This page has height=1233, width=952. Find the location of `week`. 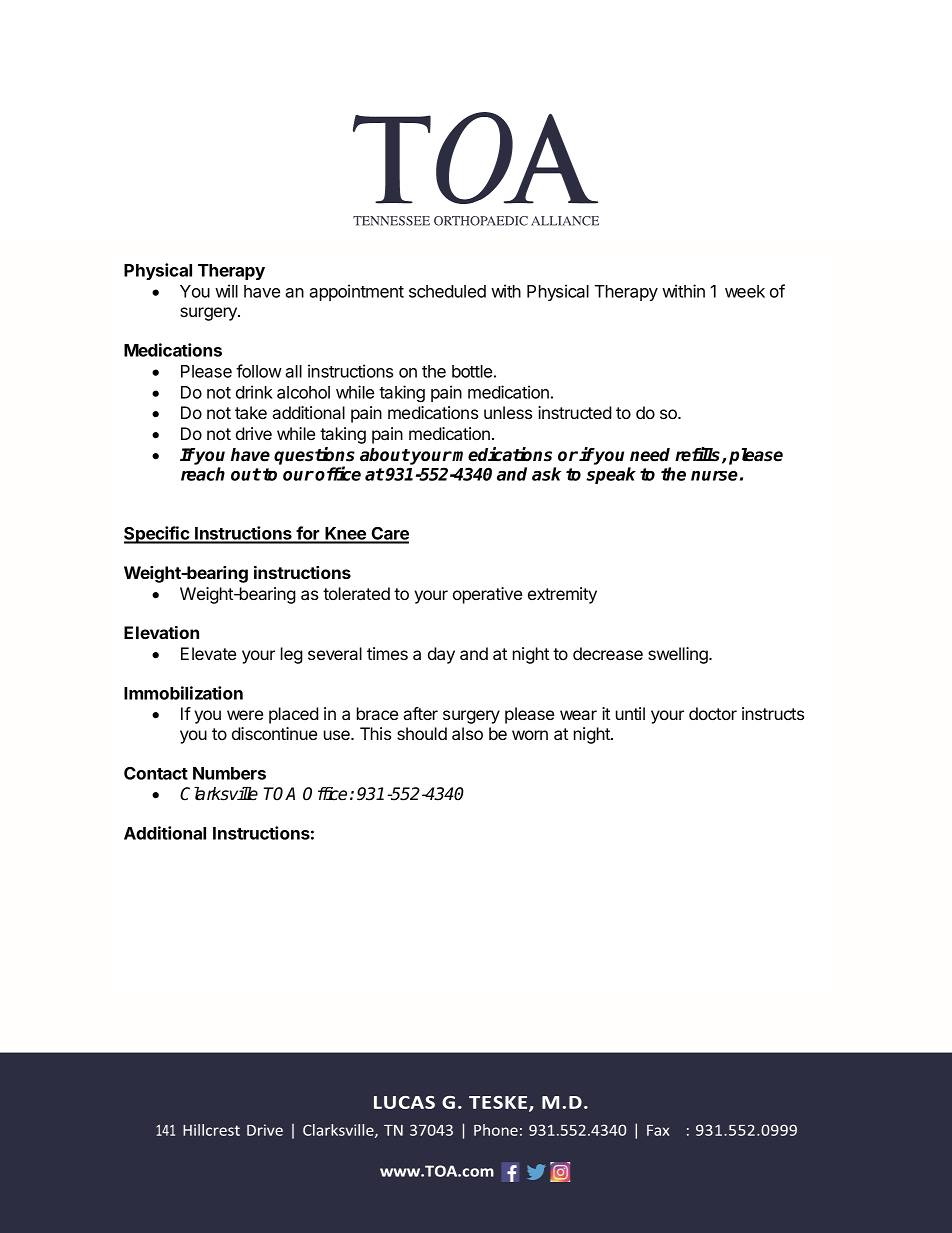

week is located at coordinates (745, 291).
